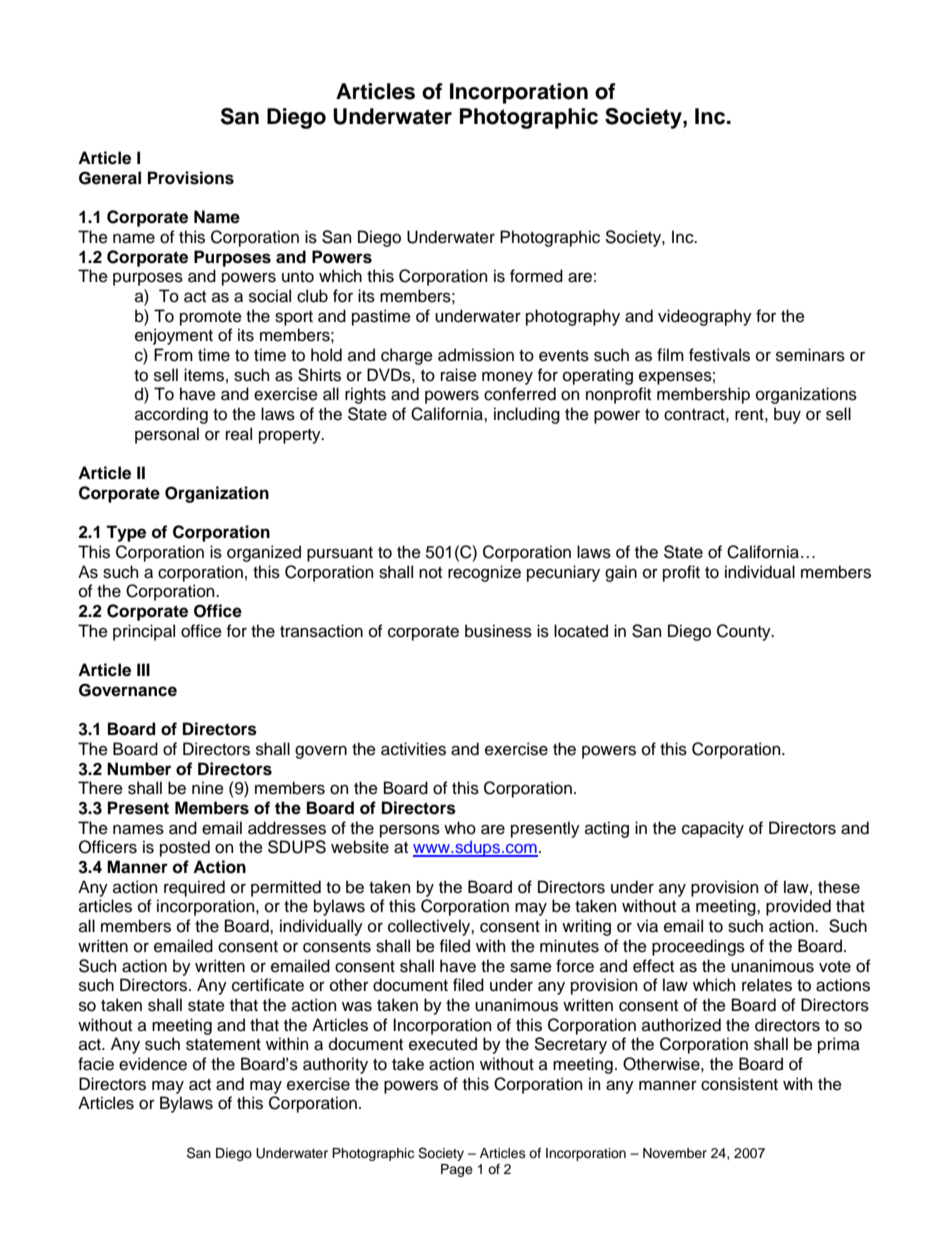  What do you see at coordinates (457, 1170) in the document?
I see `Page` at bounding box center [457, 1170].
